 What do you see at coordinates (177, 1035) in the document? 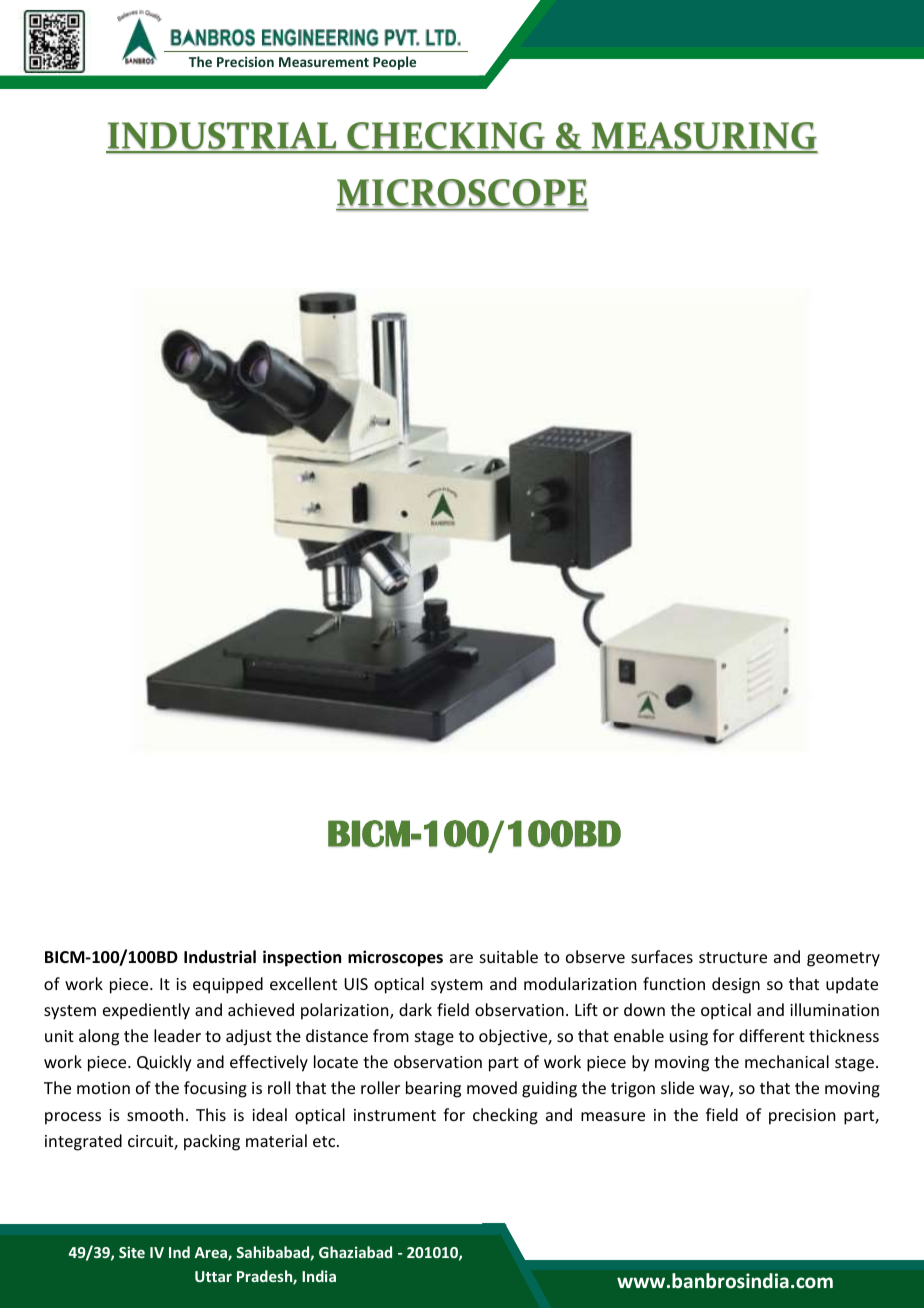
I see `leader` at bounding box center [177, 1035].
